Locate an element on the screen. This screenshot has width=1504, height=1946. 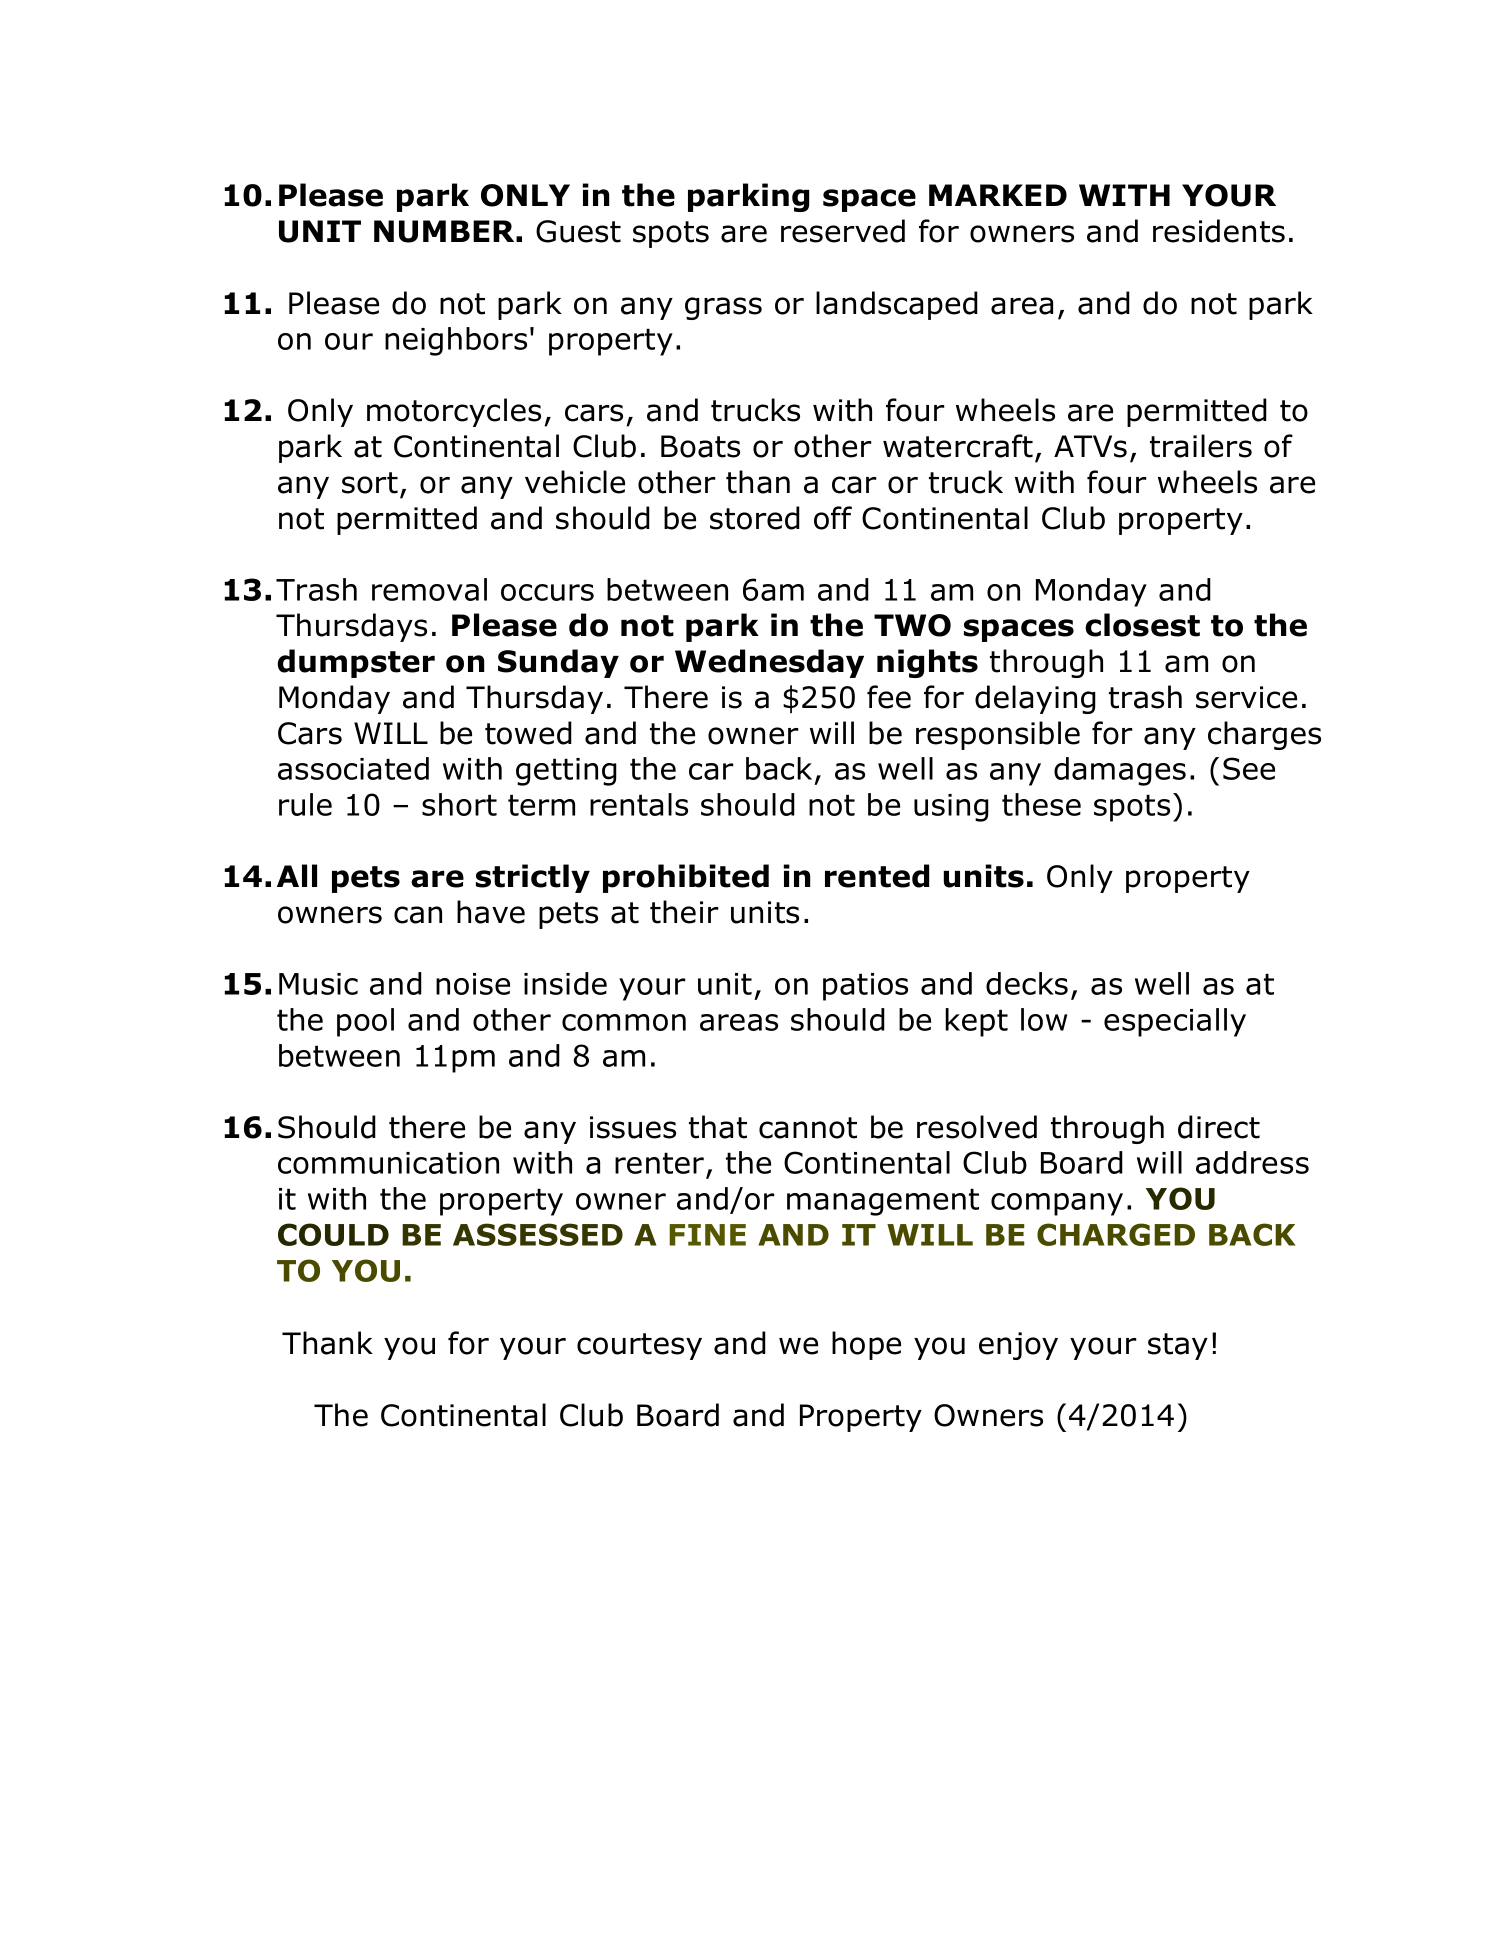
direct is located at coordinates (1219, 1127).
